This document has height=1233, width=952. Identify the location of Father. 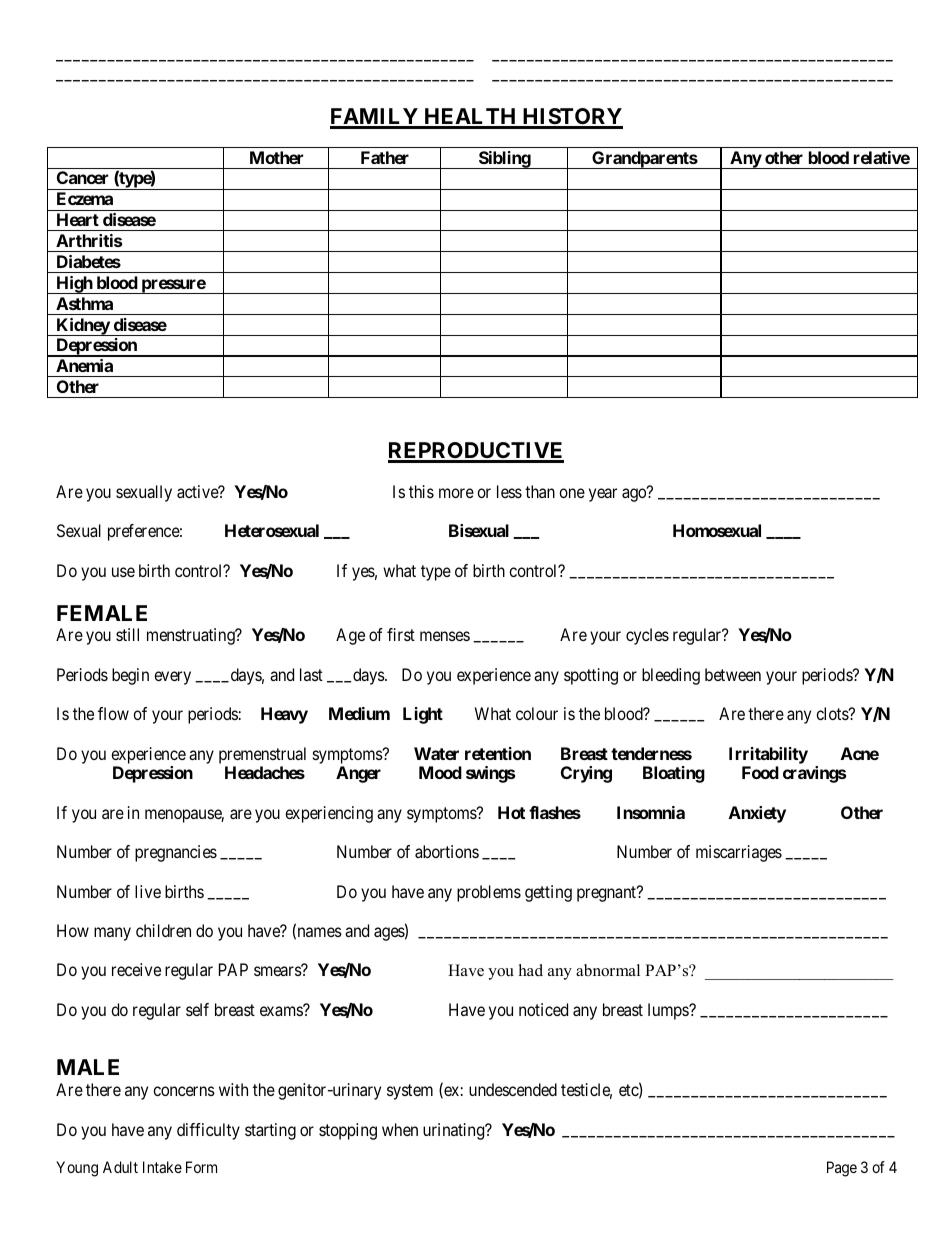
(385, 157).
